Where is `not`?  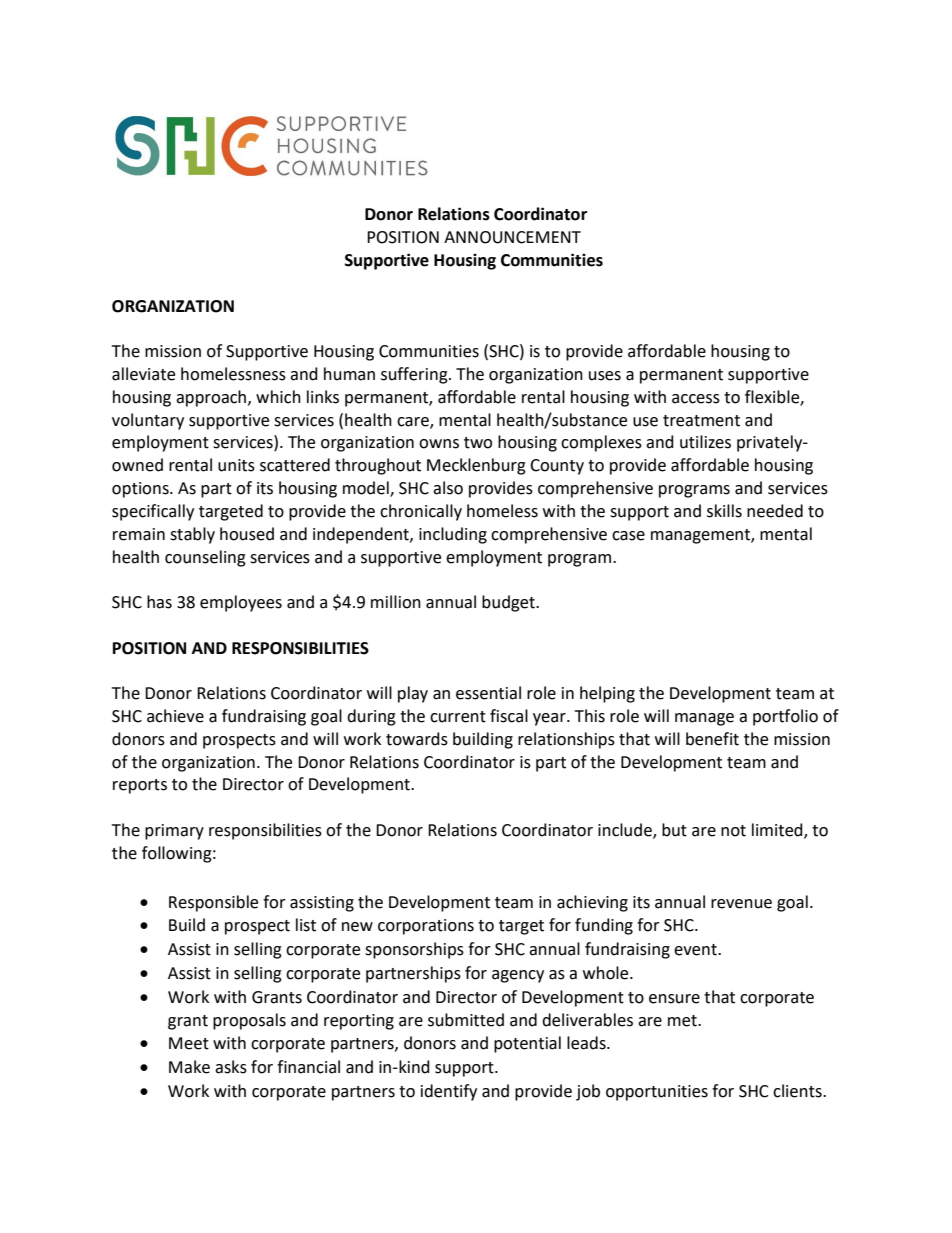 not is located at coordinates (733, 831).
